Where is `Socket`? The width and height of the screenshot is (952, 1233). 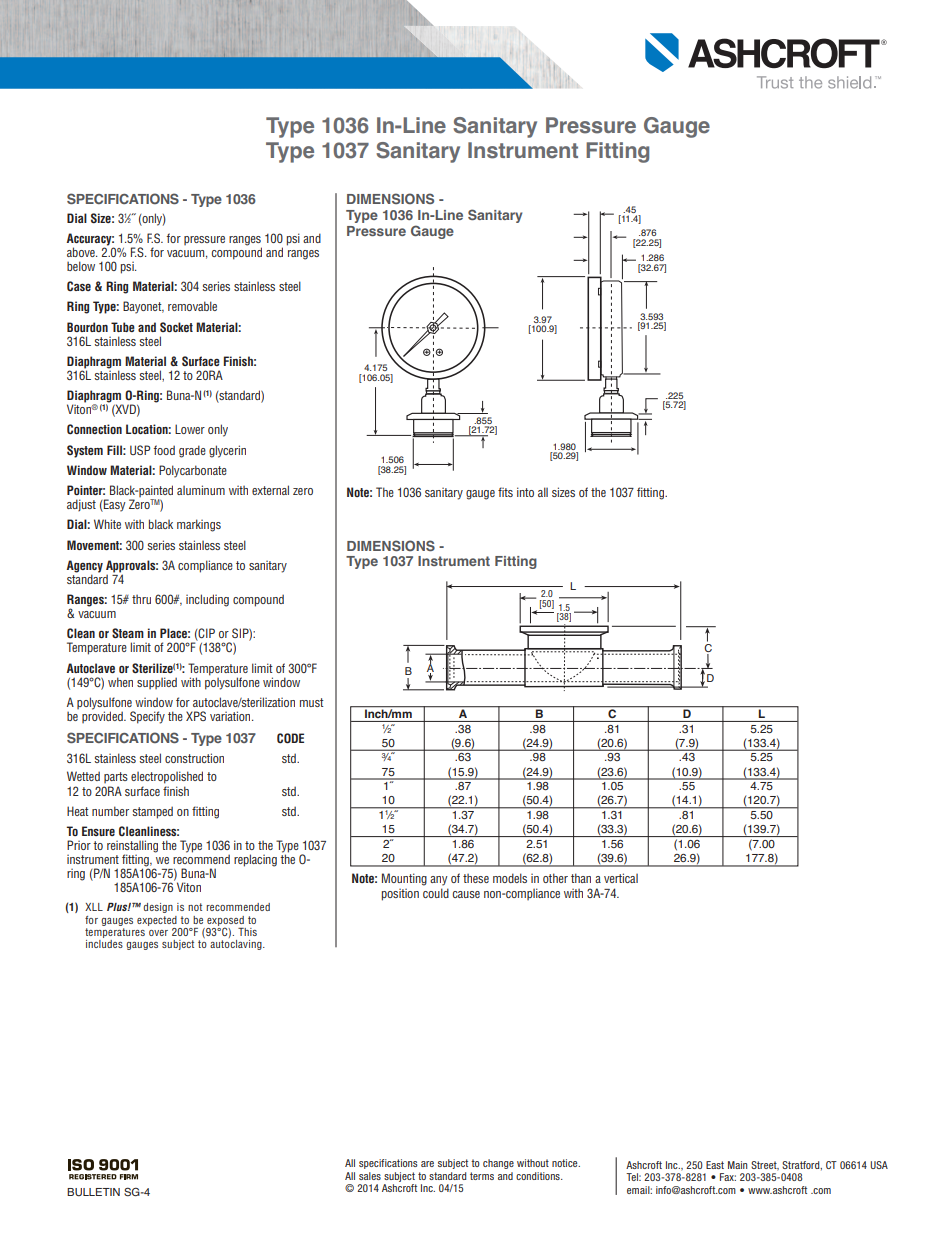
Socket is located at coordinates (176, 327).
